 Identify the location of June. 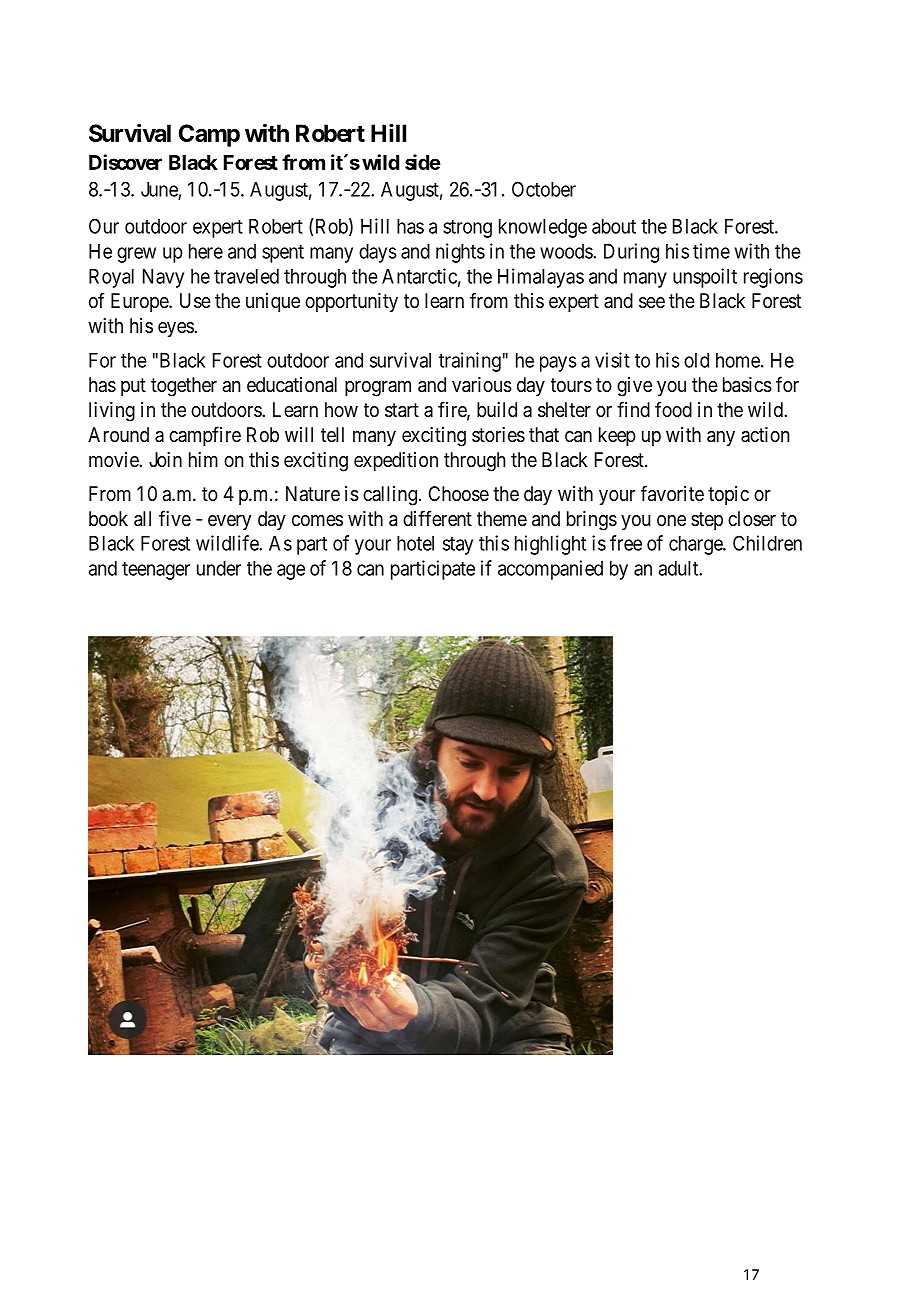
(159, 189).
